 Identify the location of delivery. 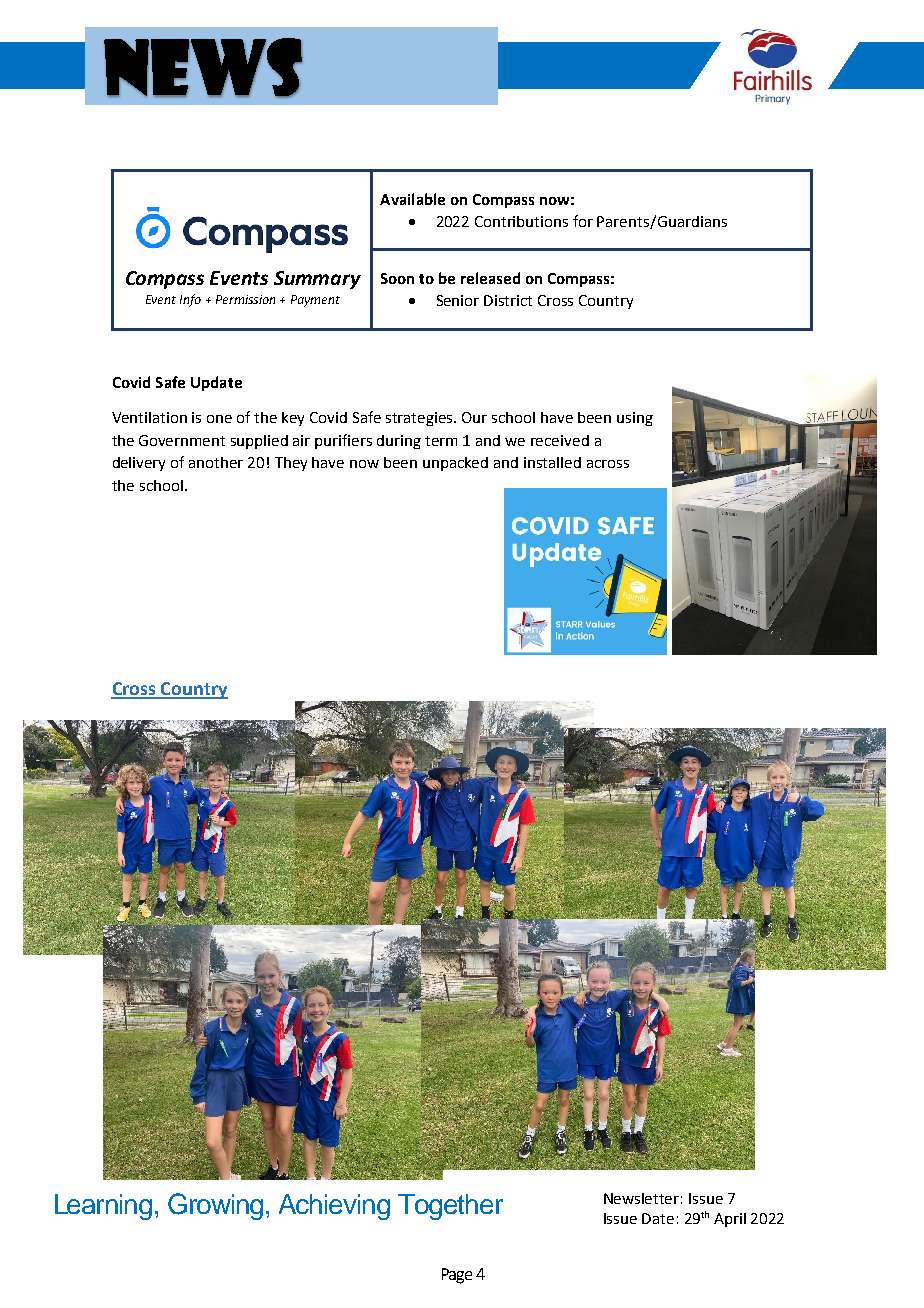
(139, 464).
